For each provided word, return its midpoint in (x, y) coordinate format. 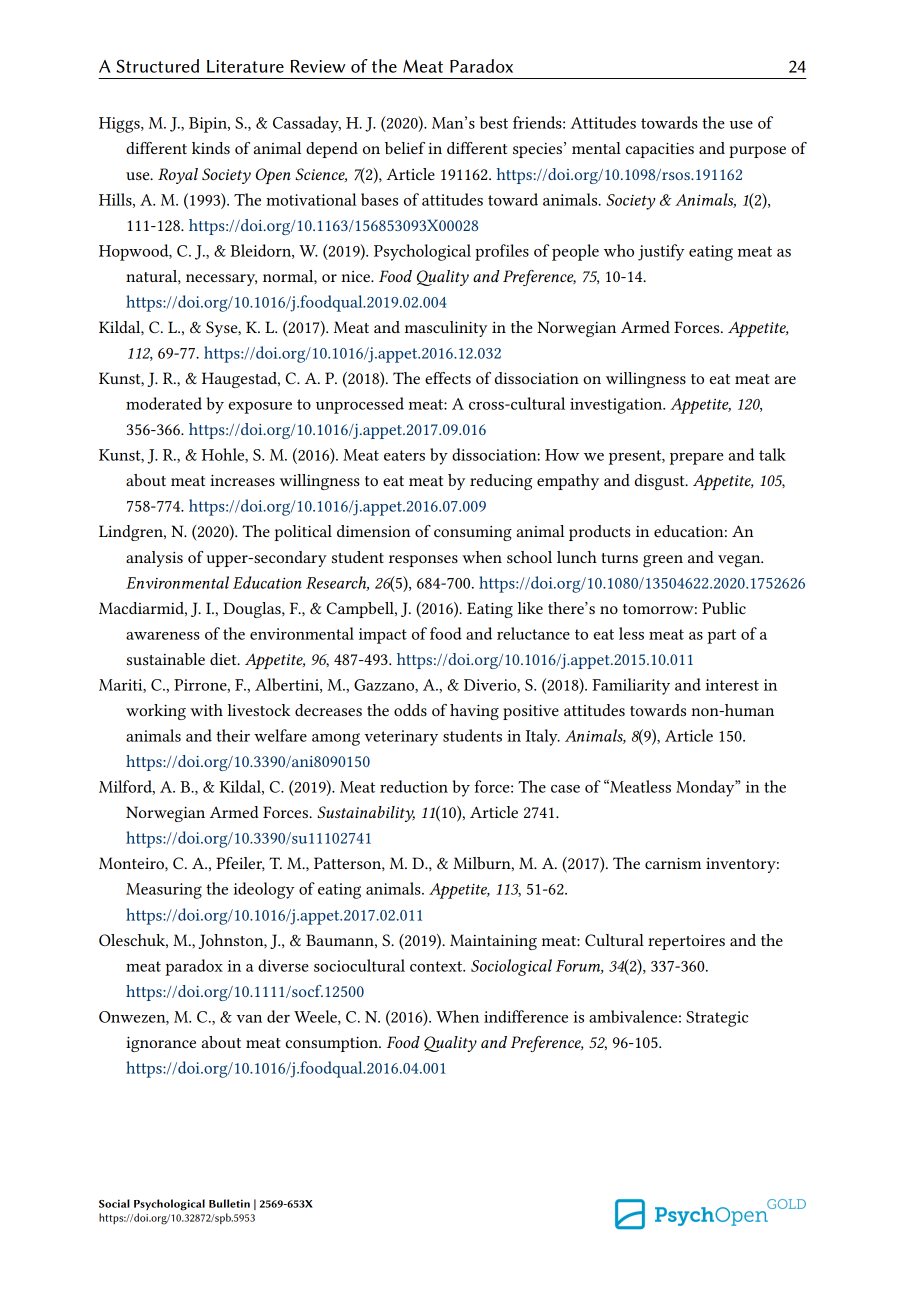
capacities (660, 150)
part (721, 636)
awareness (163, 636)
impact (383, 636)
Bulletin (229, 1203)
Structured (157, 66)
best (494, 122)
